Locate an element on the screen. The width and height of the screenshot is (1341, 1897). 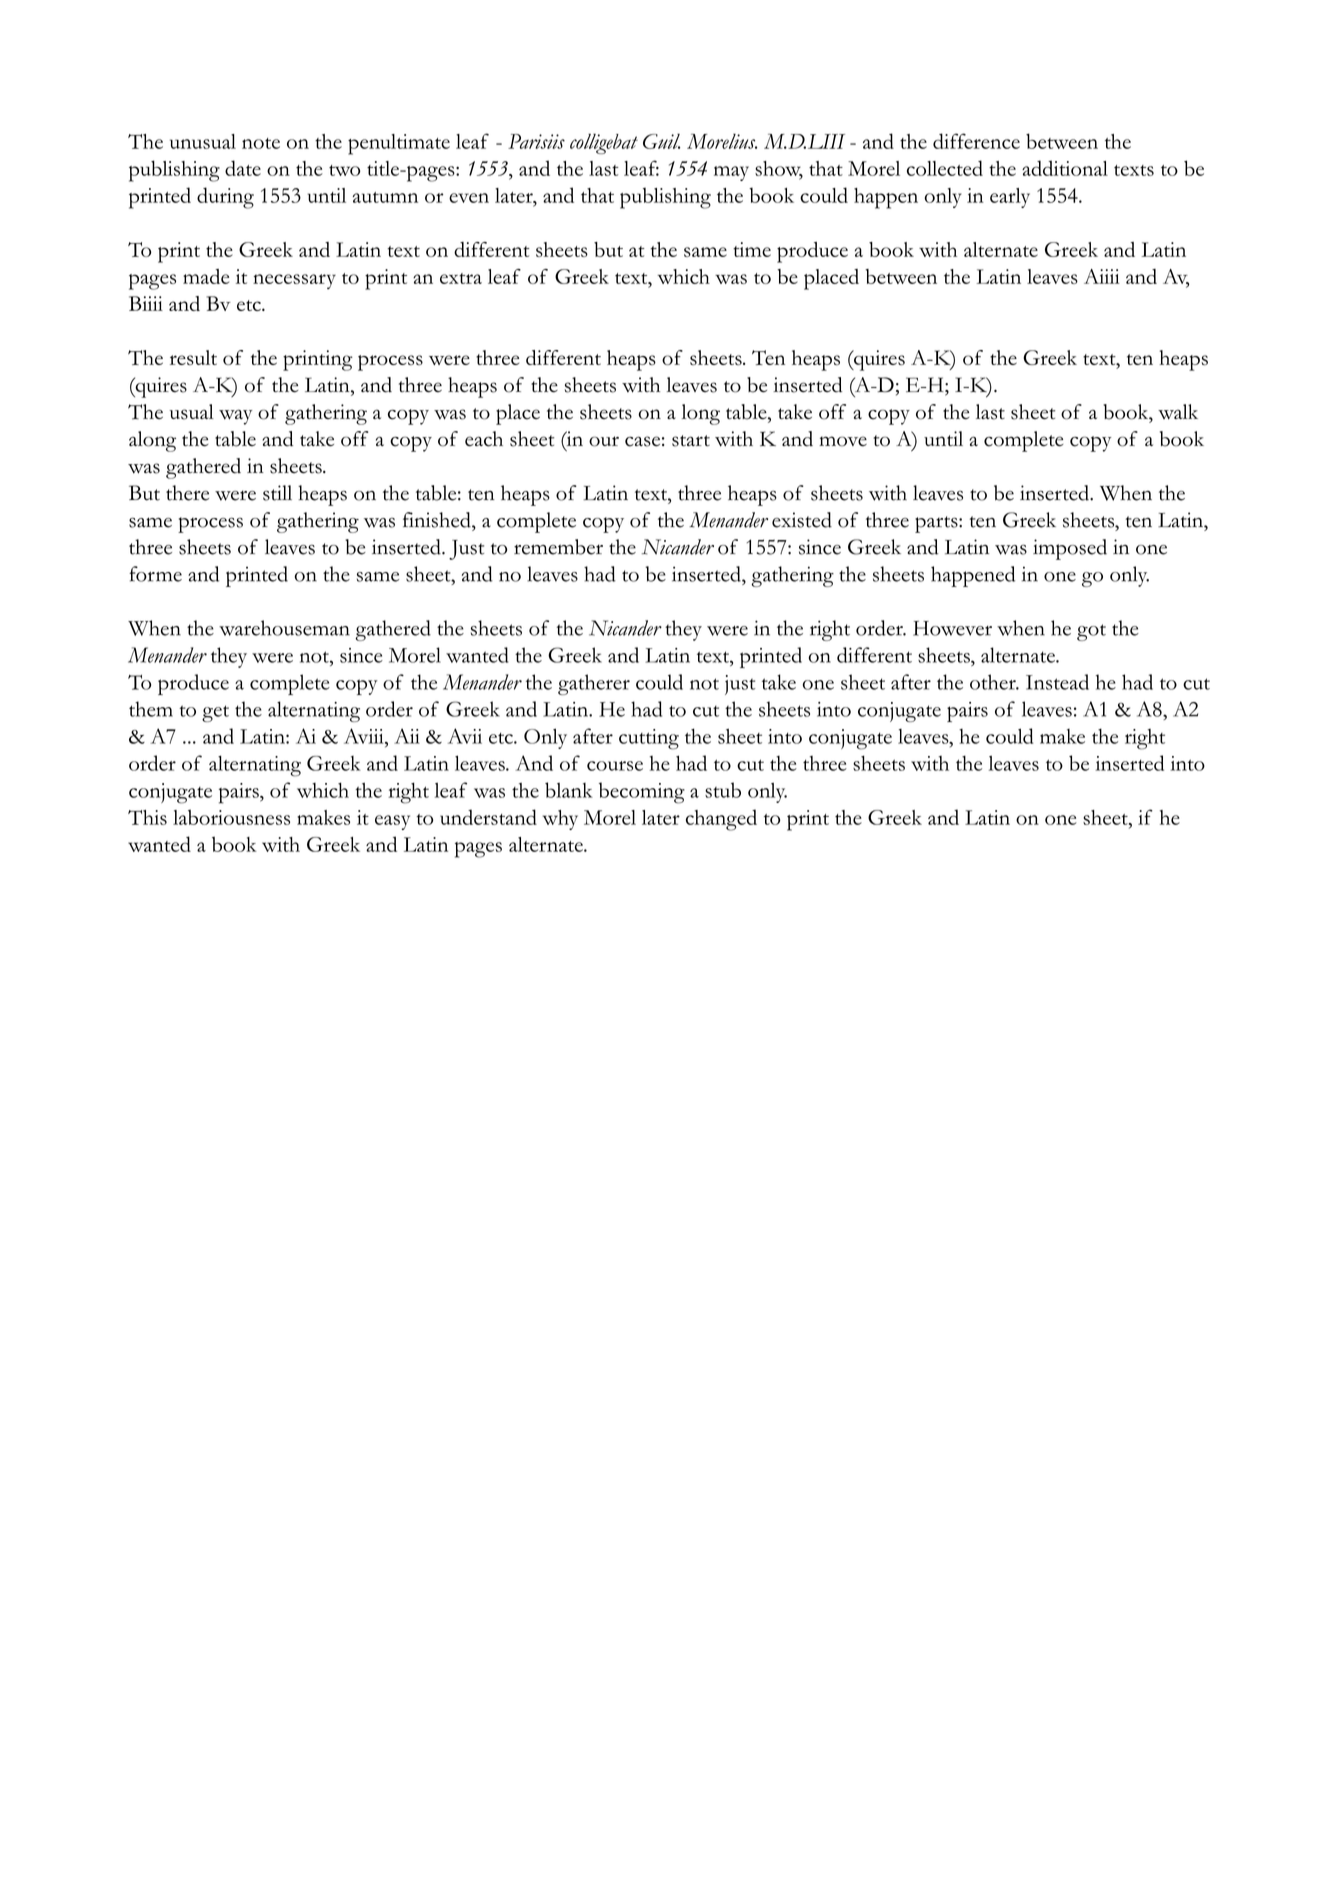
parts is located at coordinates (937, 524).
